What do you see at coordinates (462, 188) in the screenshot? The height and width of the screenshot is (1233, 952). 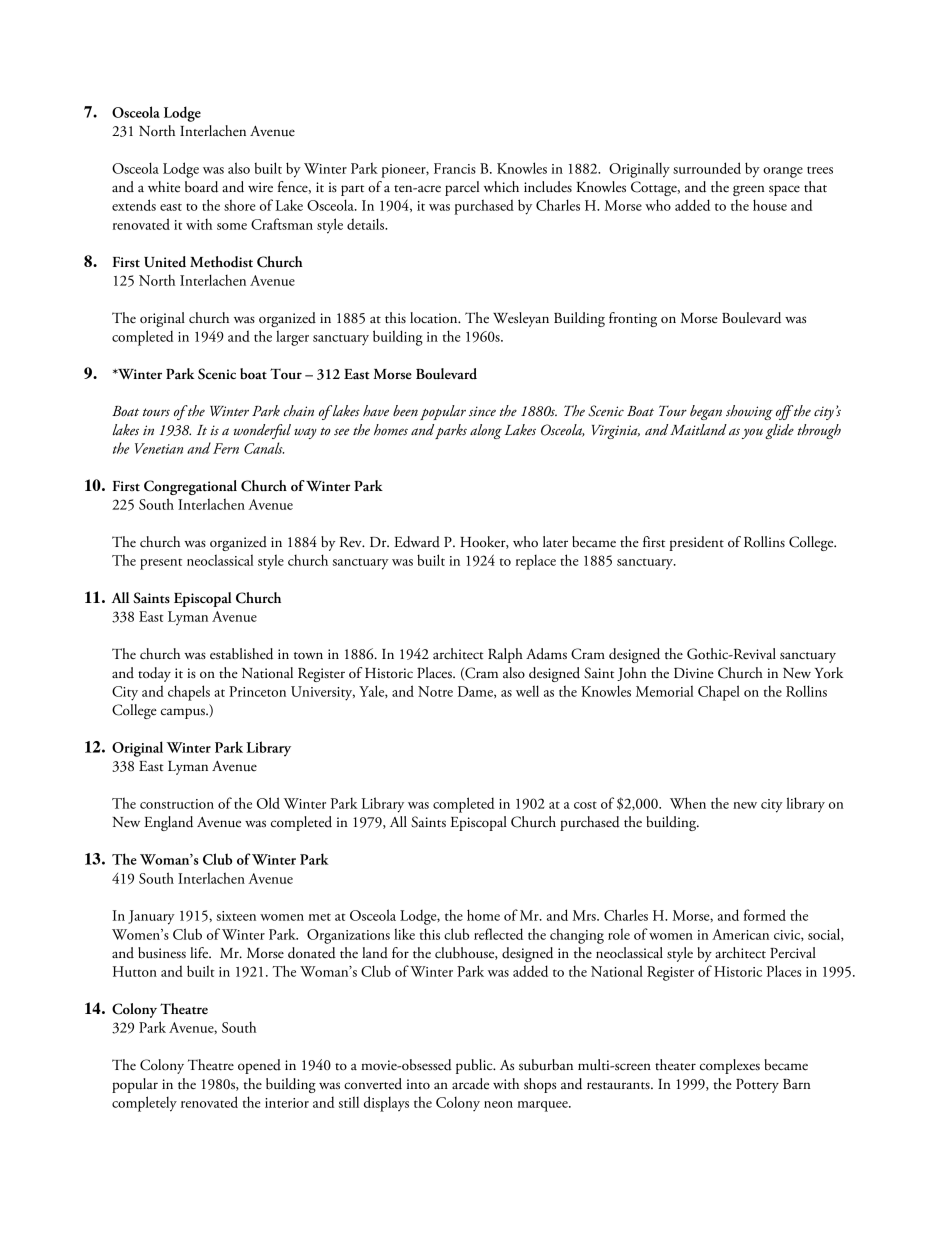 I see `parcel` at bounding box center [462, 188].
